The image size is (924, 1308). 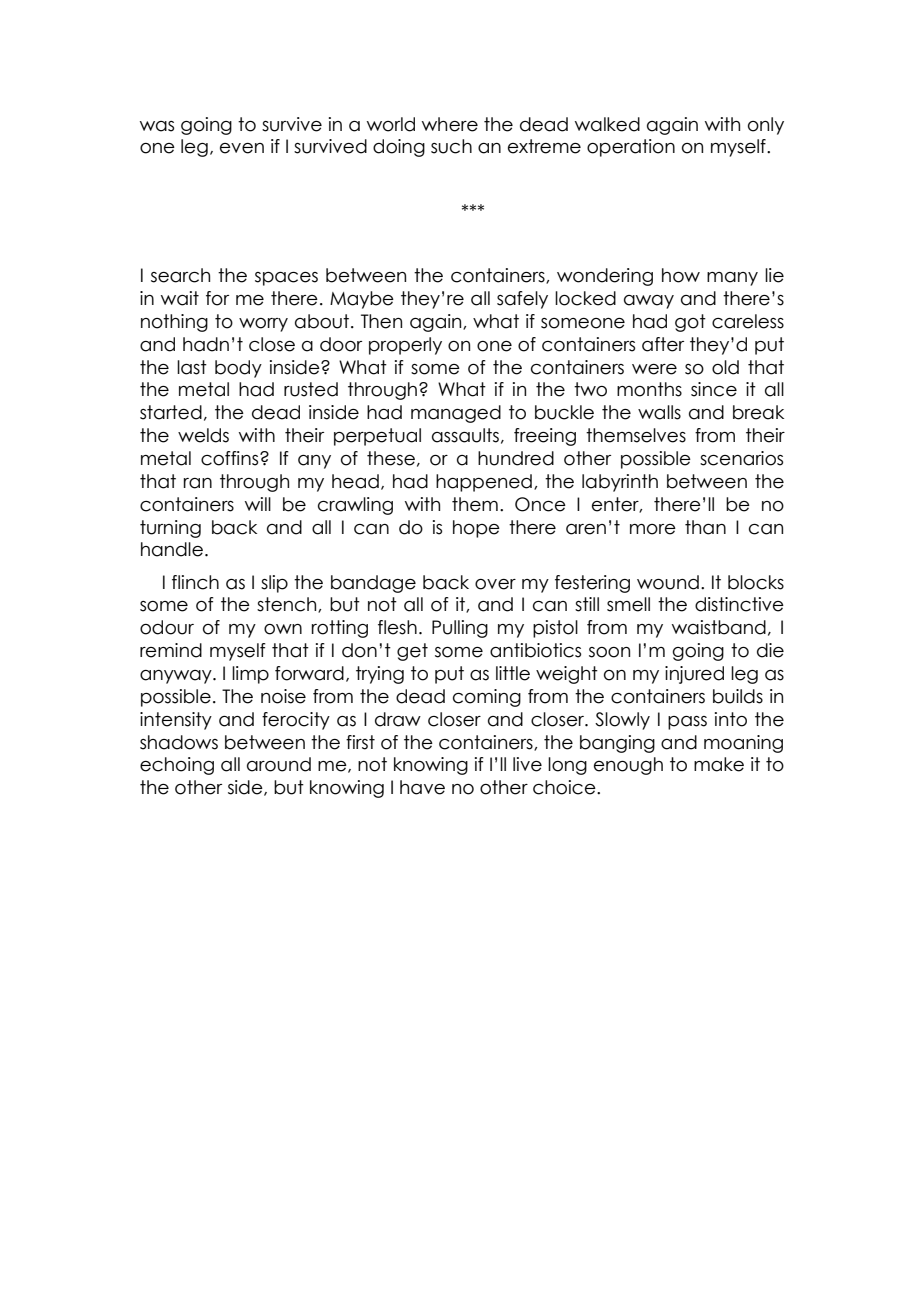 I want to click on have, so click(x=422, y=787).
